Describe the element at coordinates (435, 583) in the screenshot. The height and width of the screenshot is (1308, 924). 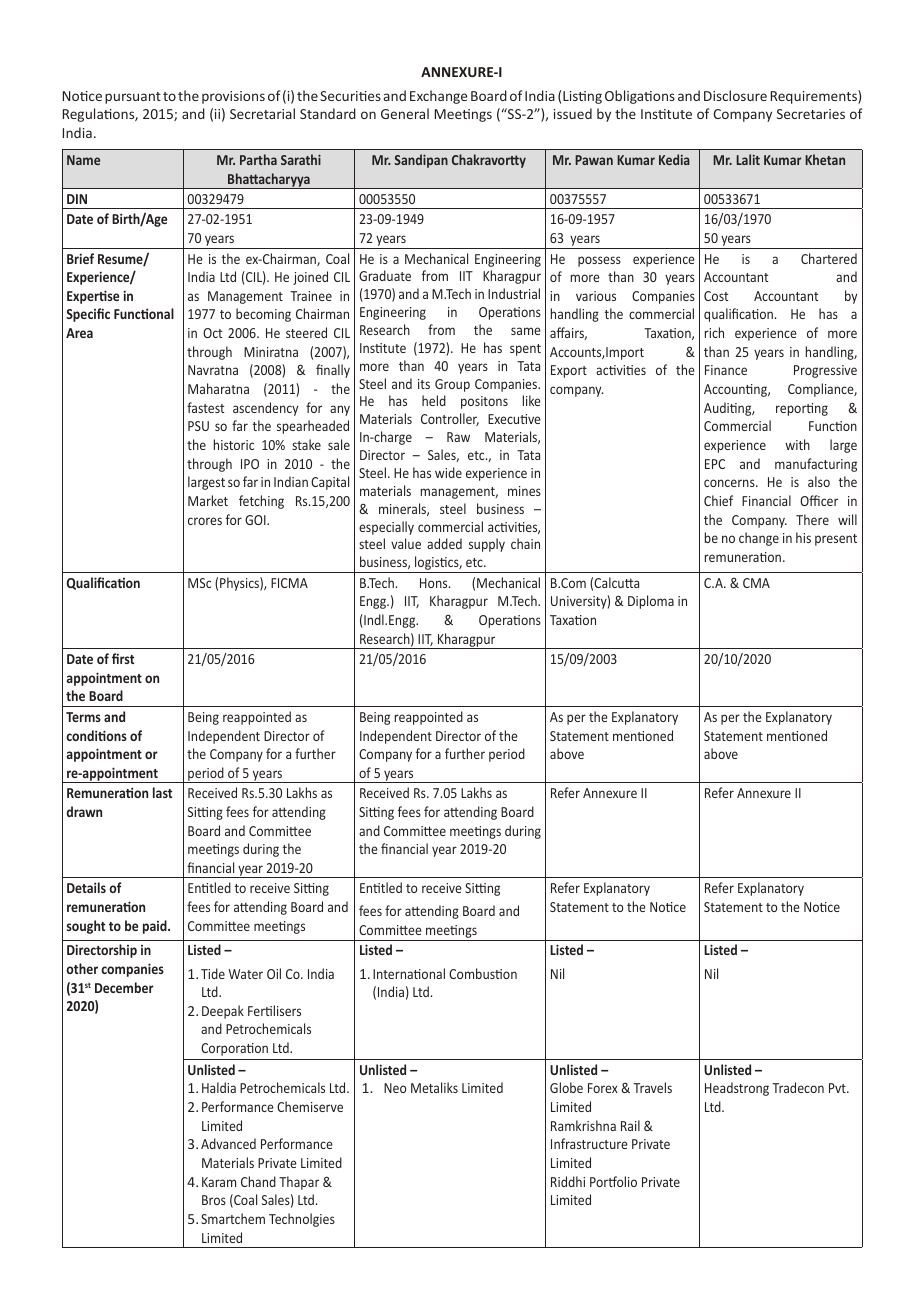
I see `Hons` at that location.
